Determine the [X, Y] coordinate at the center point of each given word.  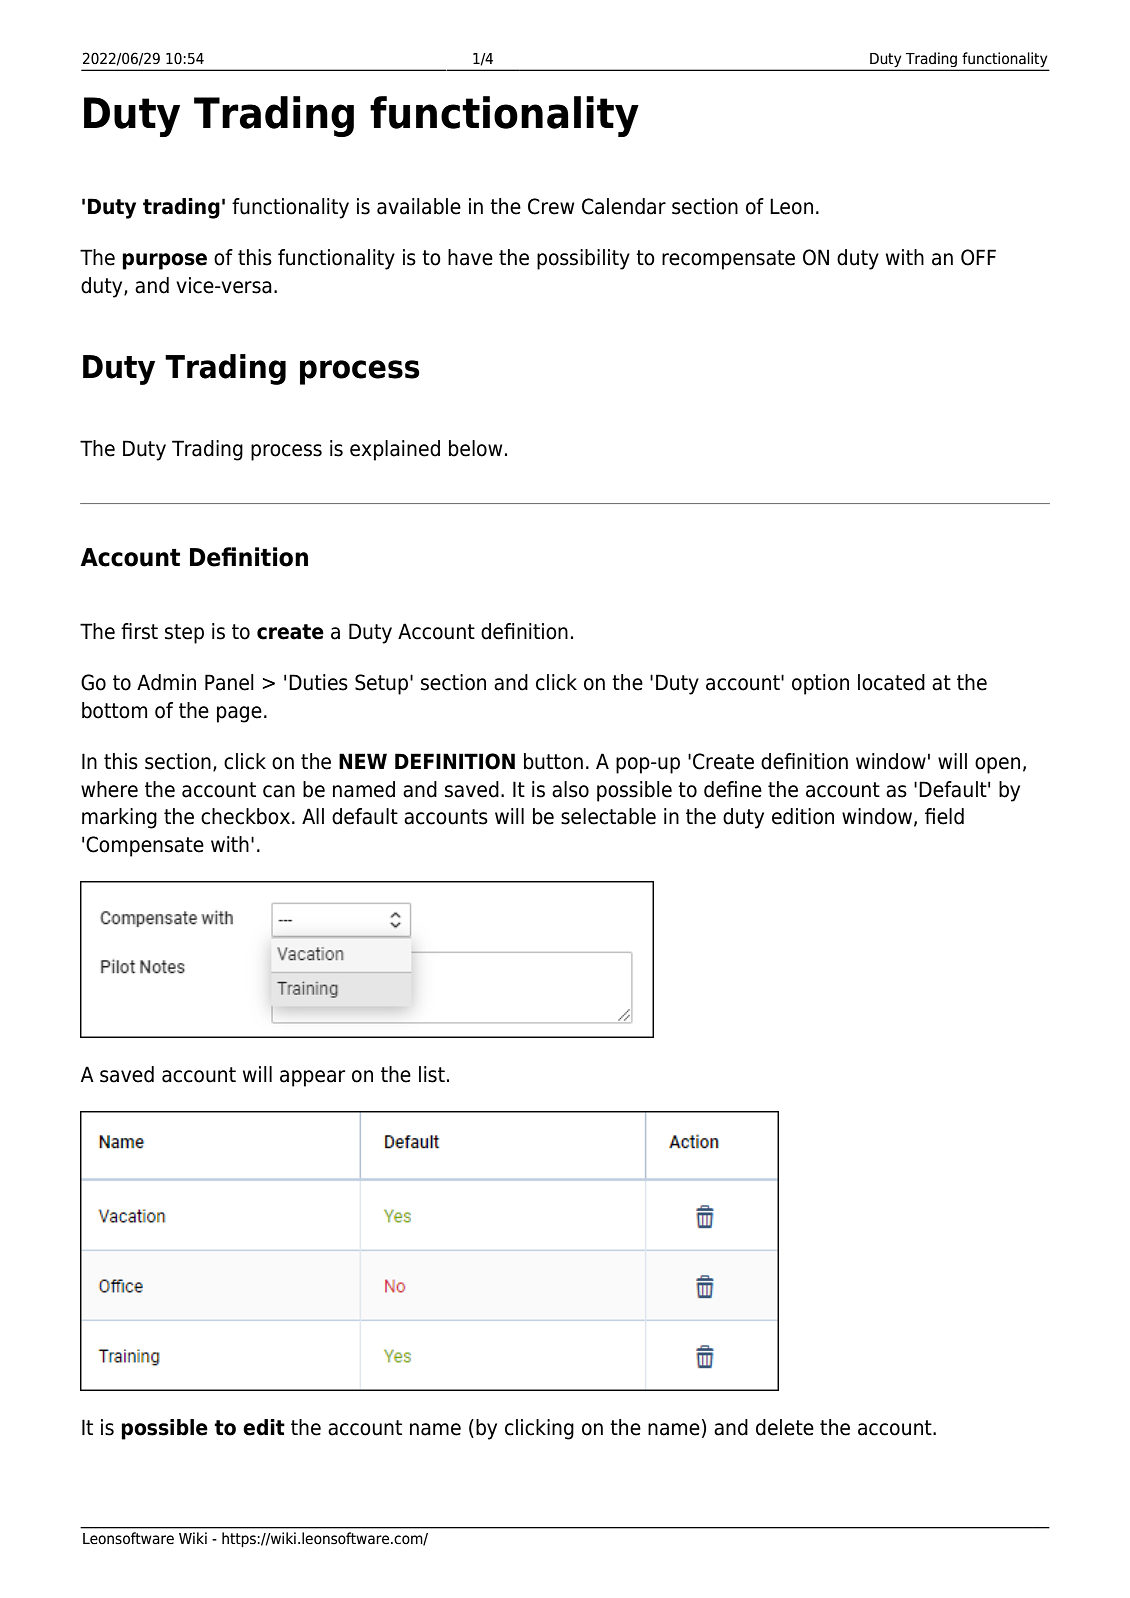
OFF [978, 257]
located [891, 682]
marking [119, 818]
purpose [164, 261]
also [570, 789]
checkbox [245, 816]
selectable [608, 816]
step [184, 634]
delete [785, 1427]
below [475, 448]
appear [312, 1078]
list [432, 1074]
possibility [583, 259]
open [997, 765]
